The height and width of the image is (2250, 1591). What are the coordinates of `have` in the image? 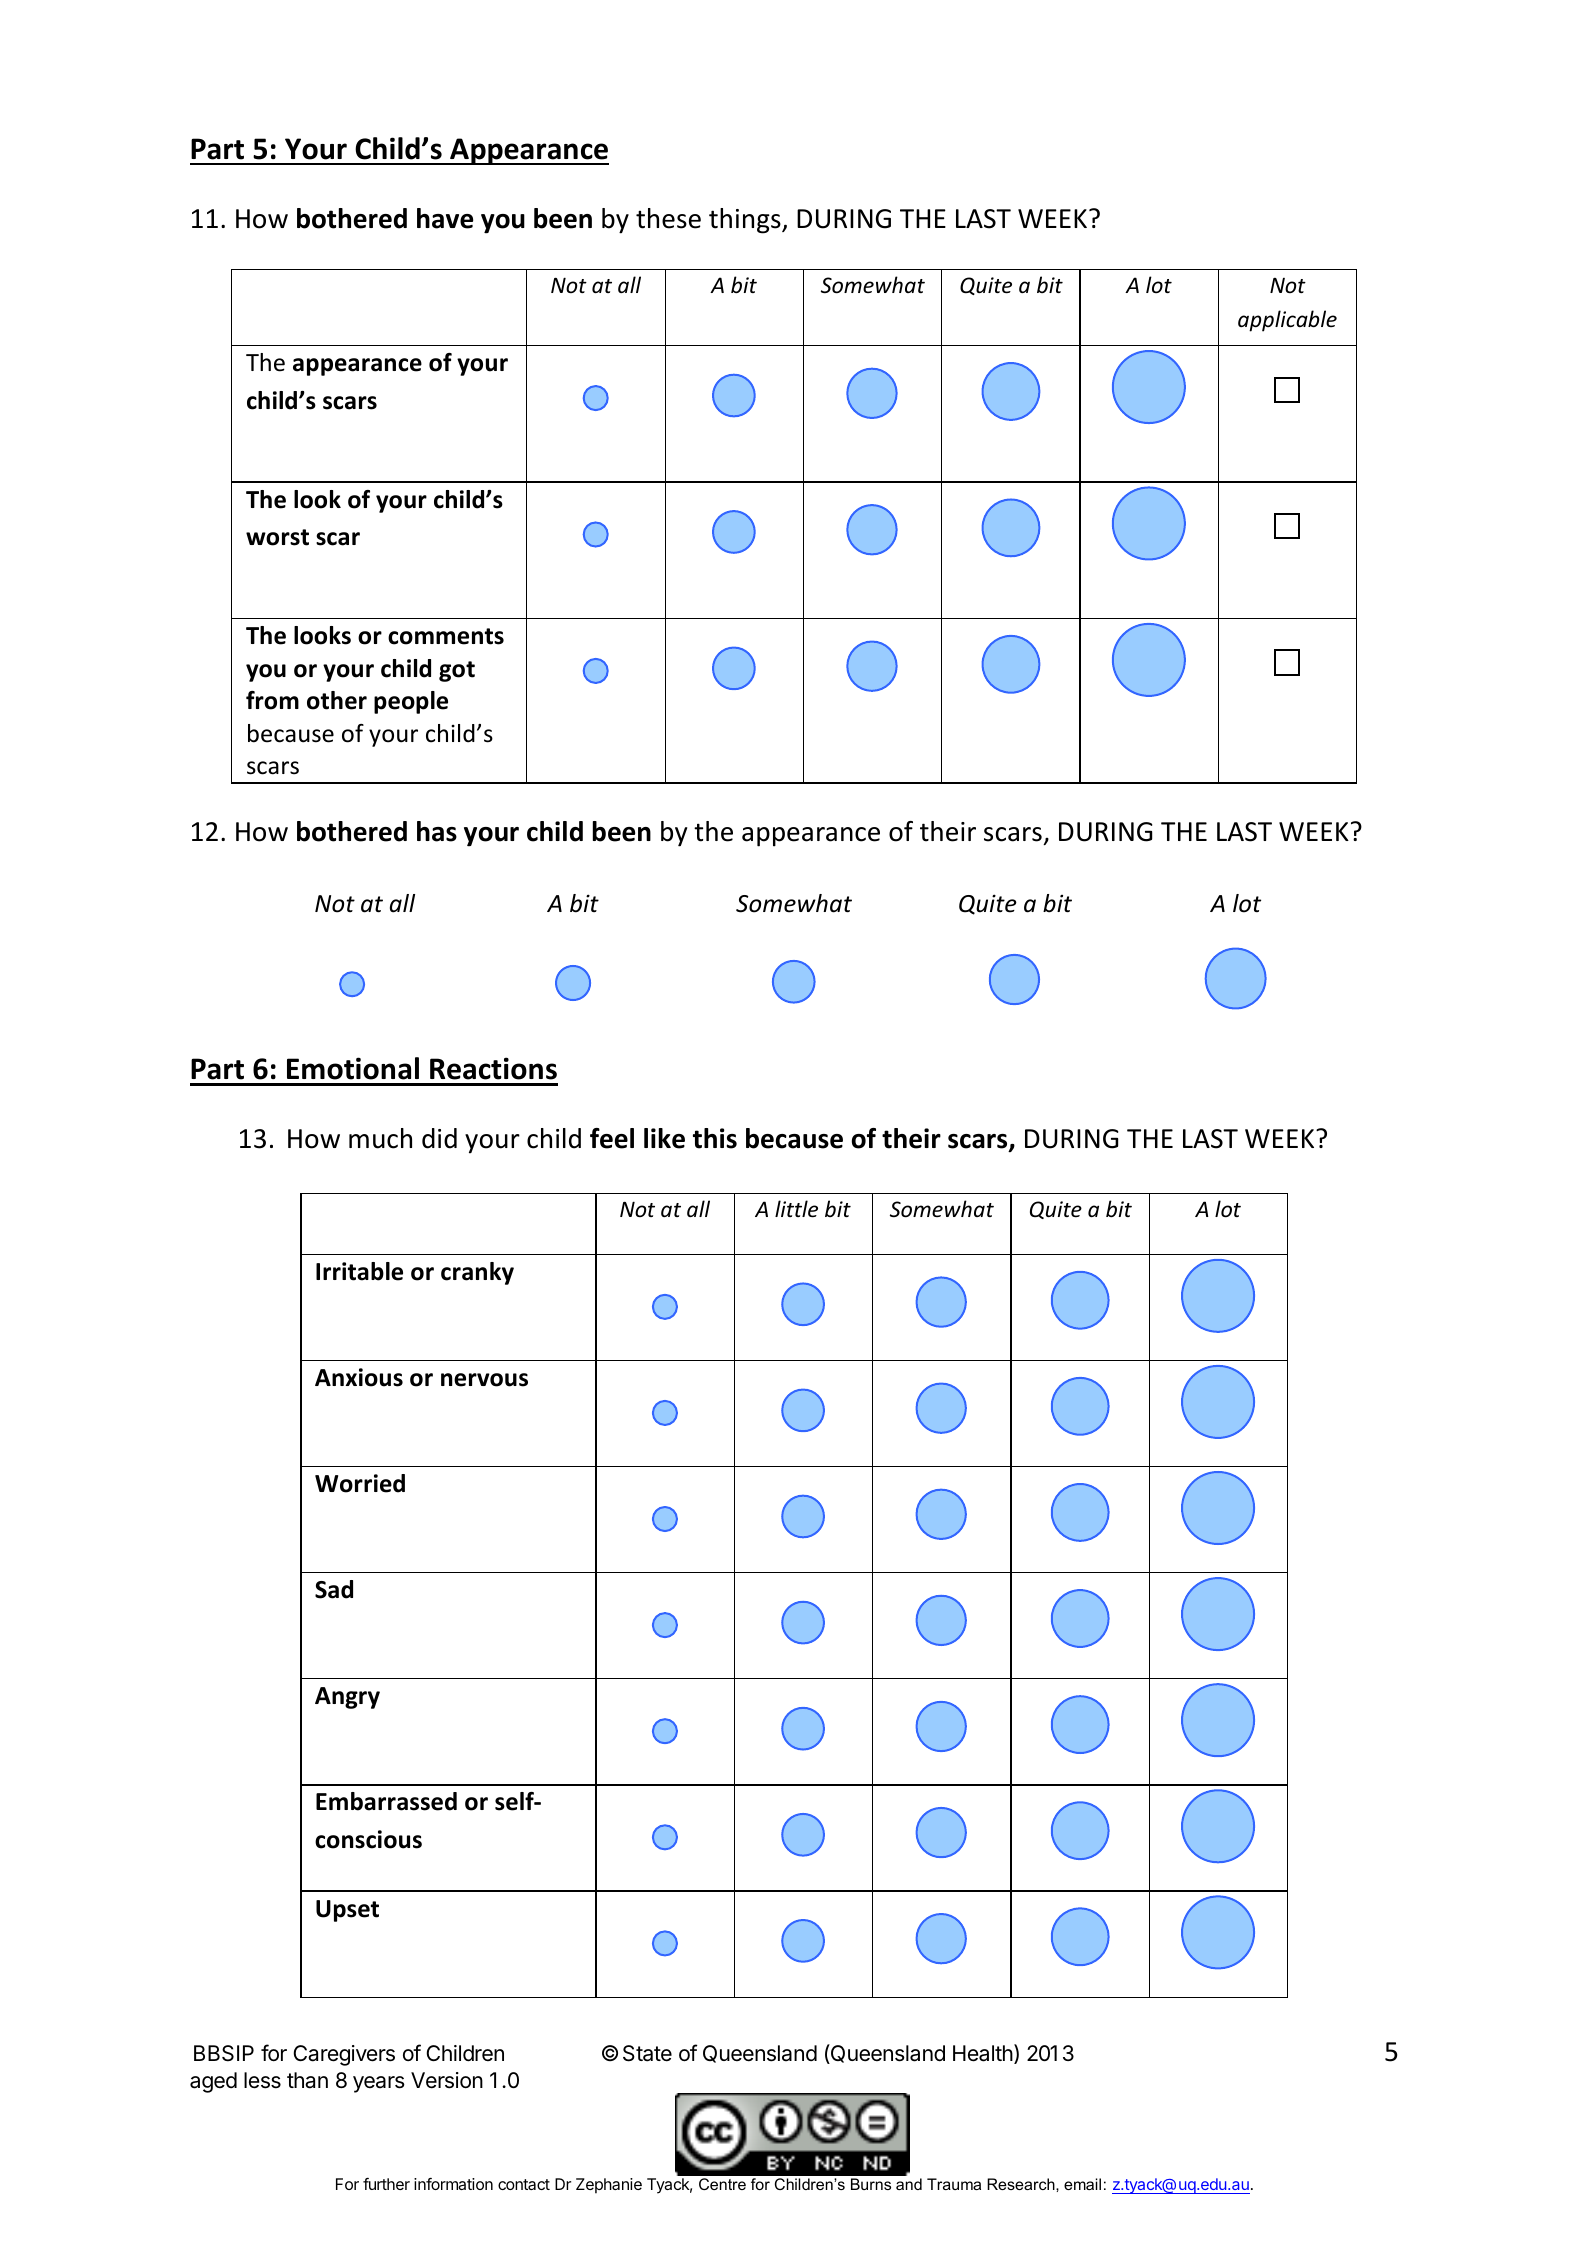 It's located at (445, 218).
